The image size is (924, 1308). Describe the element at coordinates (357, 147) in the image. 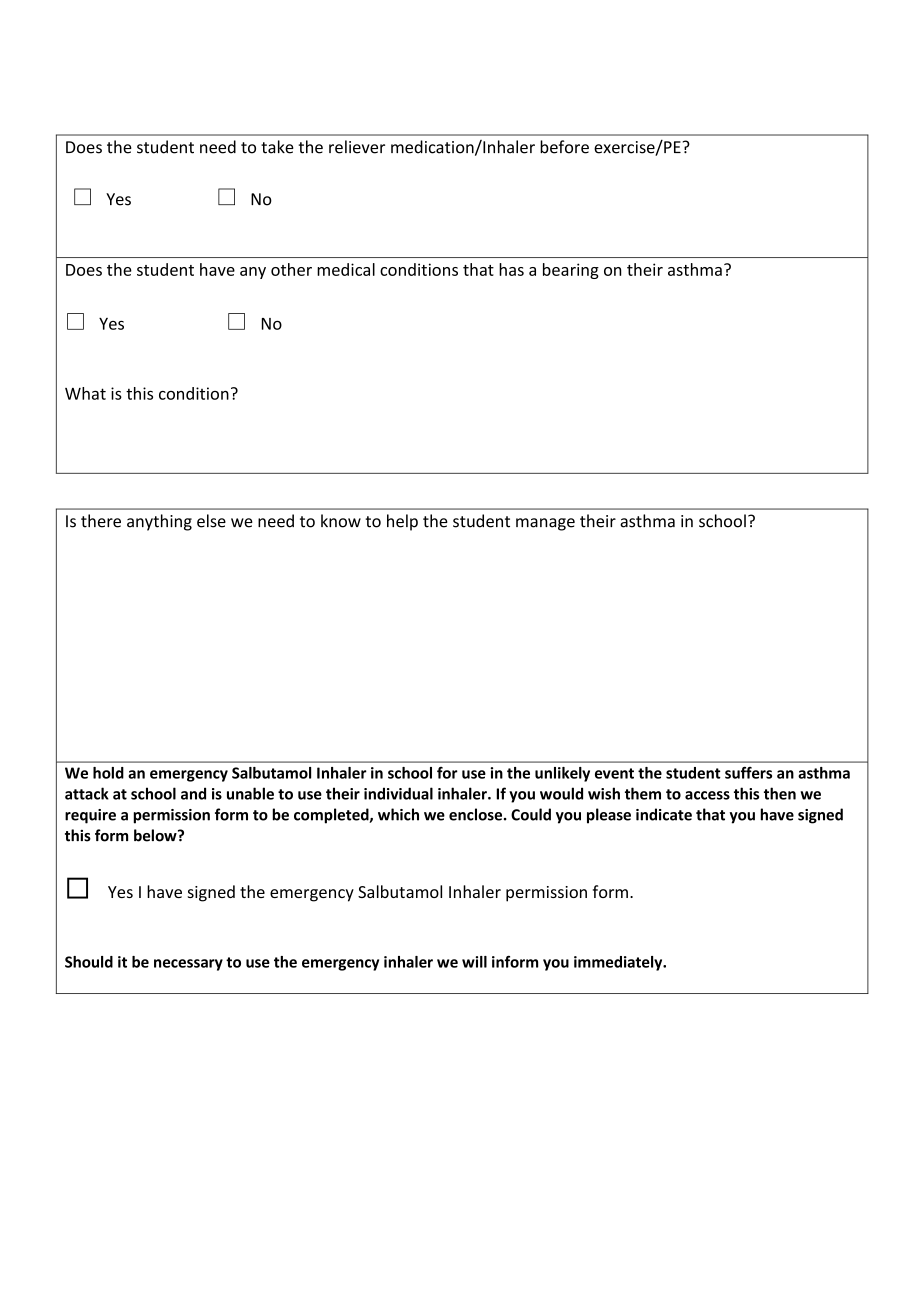

I see `reliever` at that location.
